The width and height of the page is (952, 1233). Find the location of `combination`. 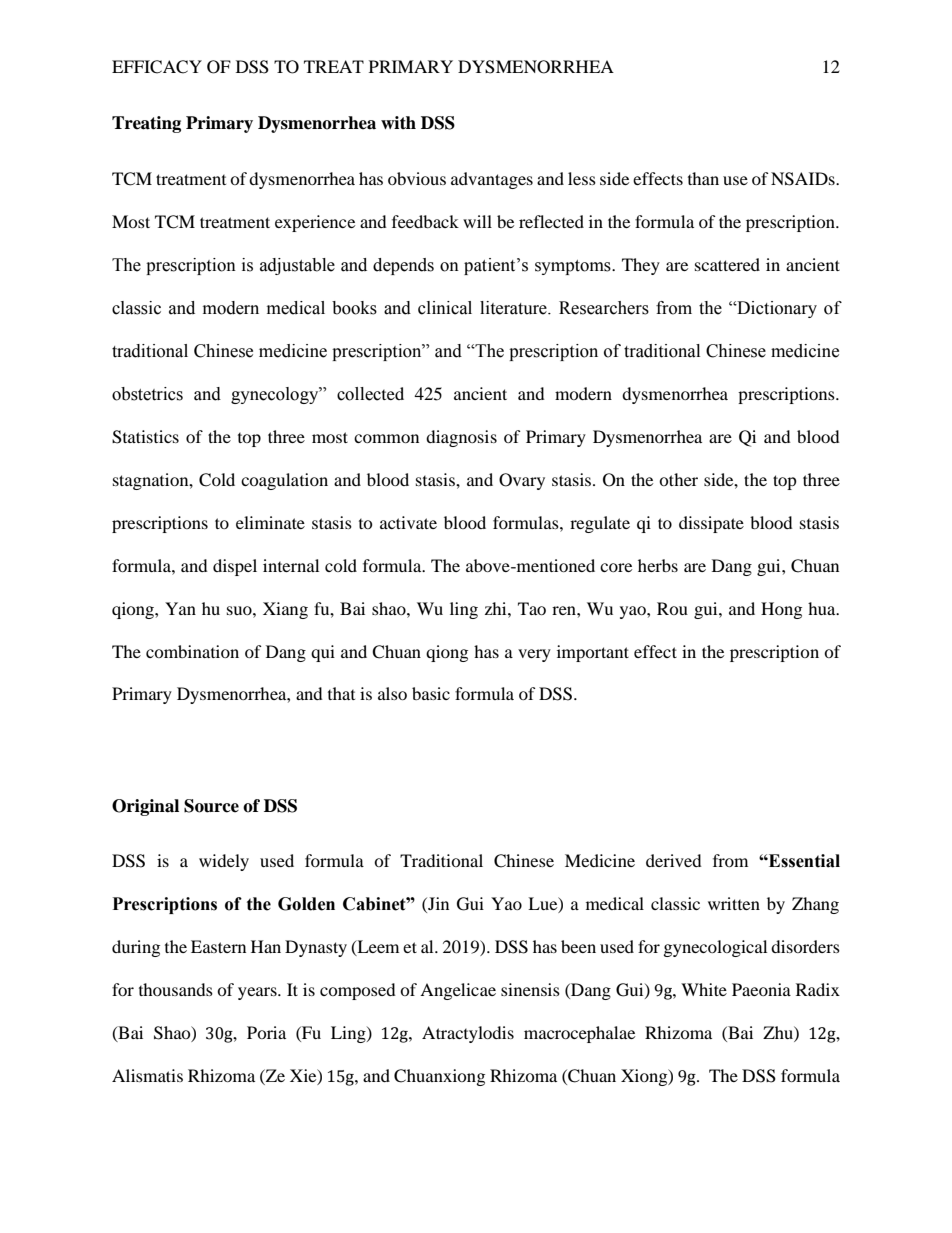

combination is located at coordinates (192, 651).
